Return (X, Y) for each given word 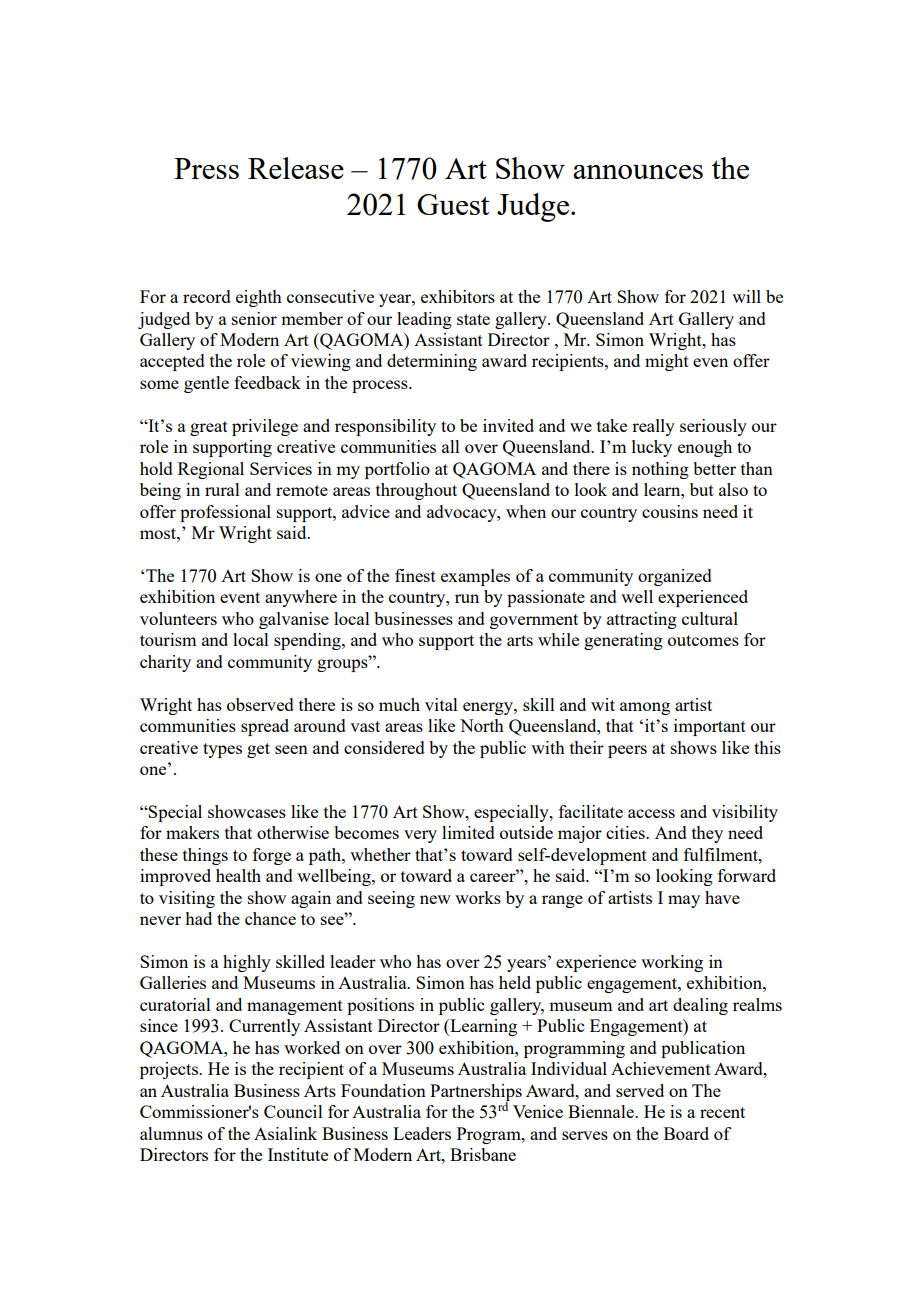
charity (165, 663)
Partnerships (476, 1093)
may (684, 901)
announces (638, 172)
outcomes (703, 640)
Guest (453, 204)
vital (441, 704)
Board (686, 1133)
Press (206, 168)
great (209, 428)
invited (508, 425)
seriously (713, 427)
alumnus (171, 1133)
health (238, 875)
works (478, 897)
